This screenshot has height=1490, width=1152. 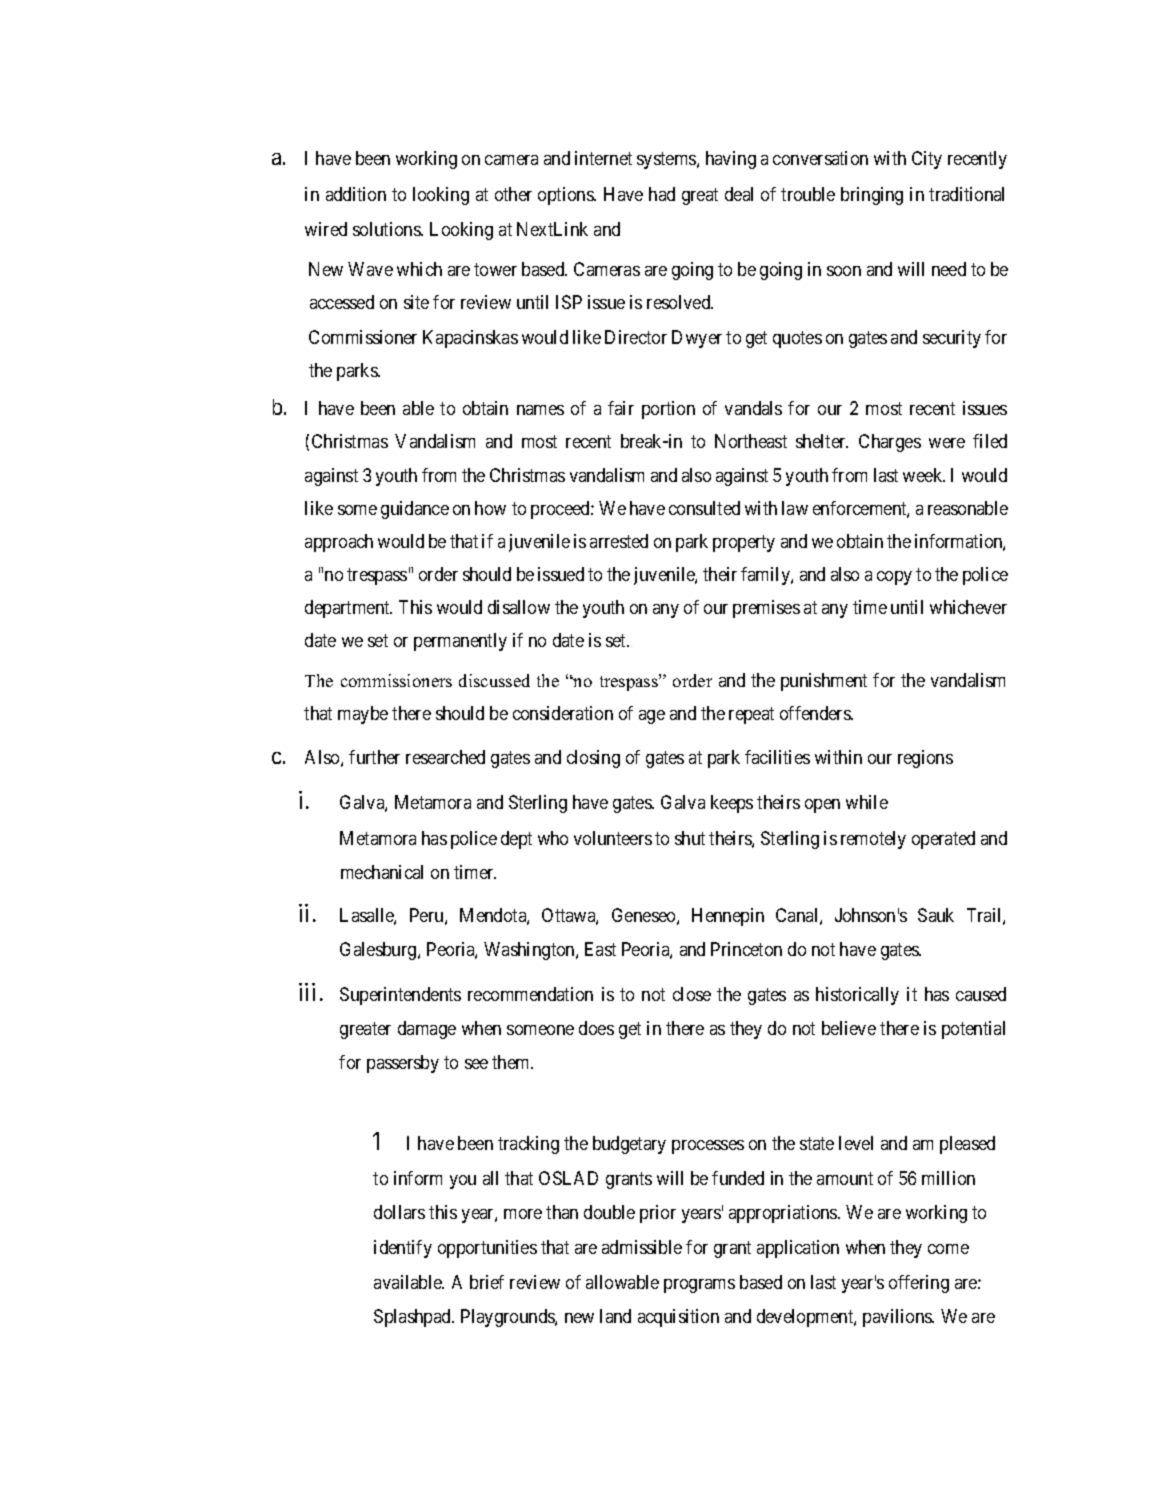 What do you see at coordinates (872, 196) in the screenshot?
I see `bringing` at bounding box center [872, 196].
